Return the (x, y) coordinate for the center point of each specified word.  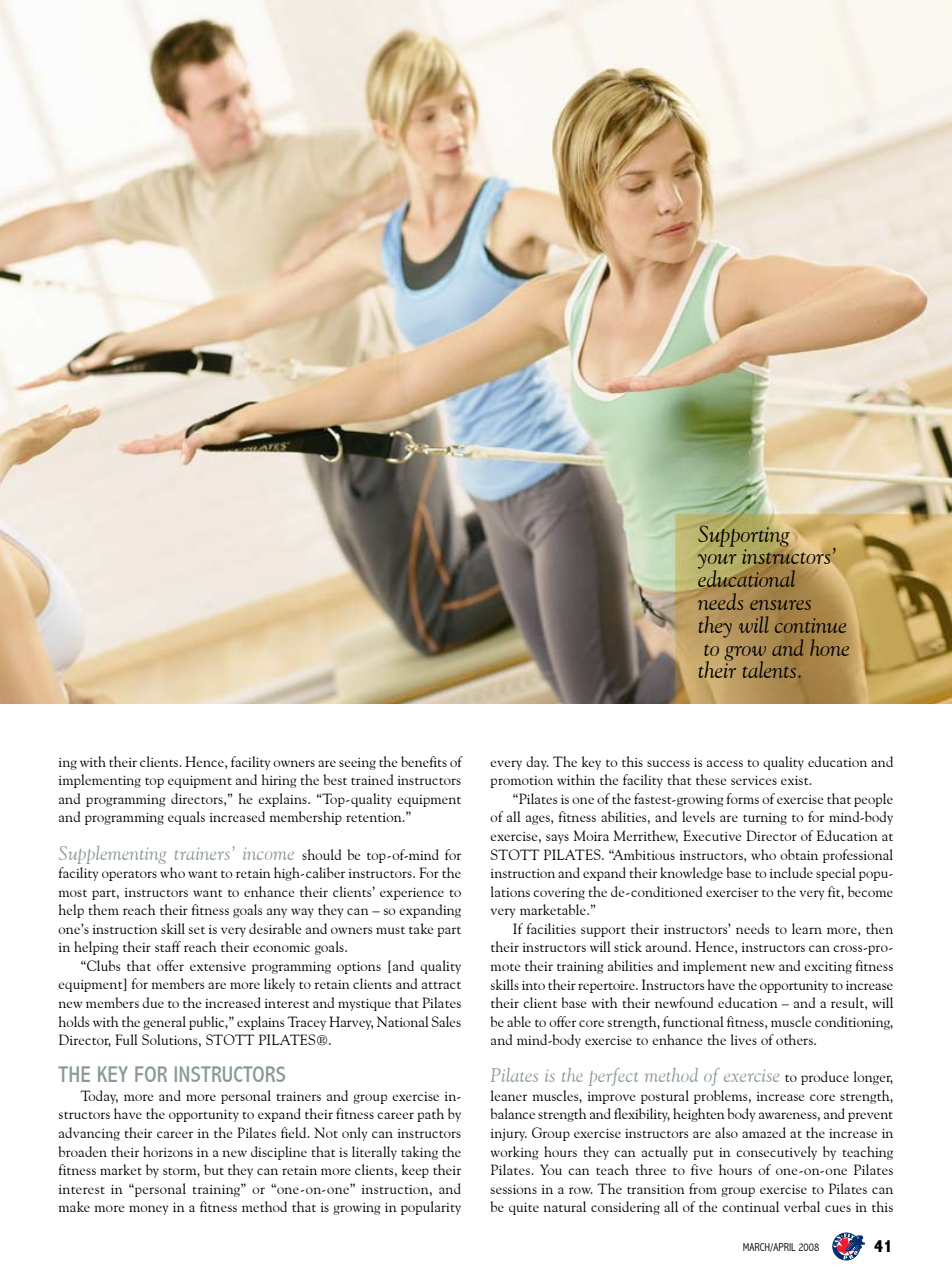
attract (441, 985)
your (717, 562)
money (148, 1210)
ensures (780, 605)
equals (186, 818)
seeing (357, 764)
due (153, 1002)
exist (796, 780)
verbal (802, 1206)
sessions (513, 1189)
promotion (521, 782)
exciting (828, 967)
